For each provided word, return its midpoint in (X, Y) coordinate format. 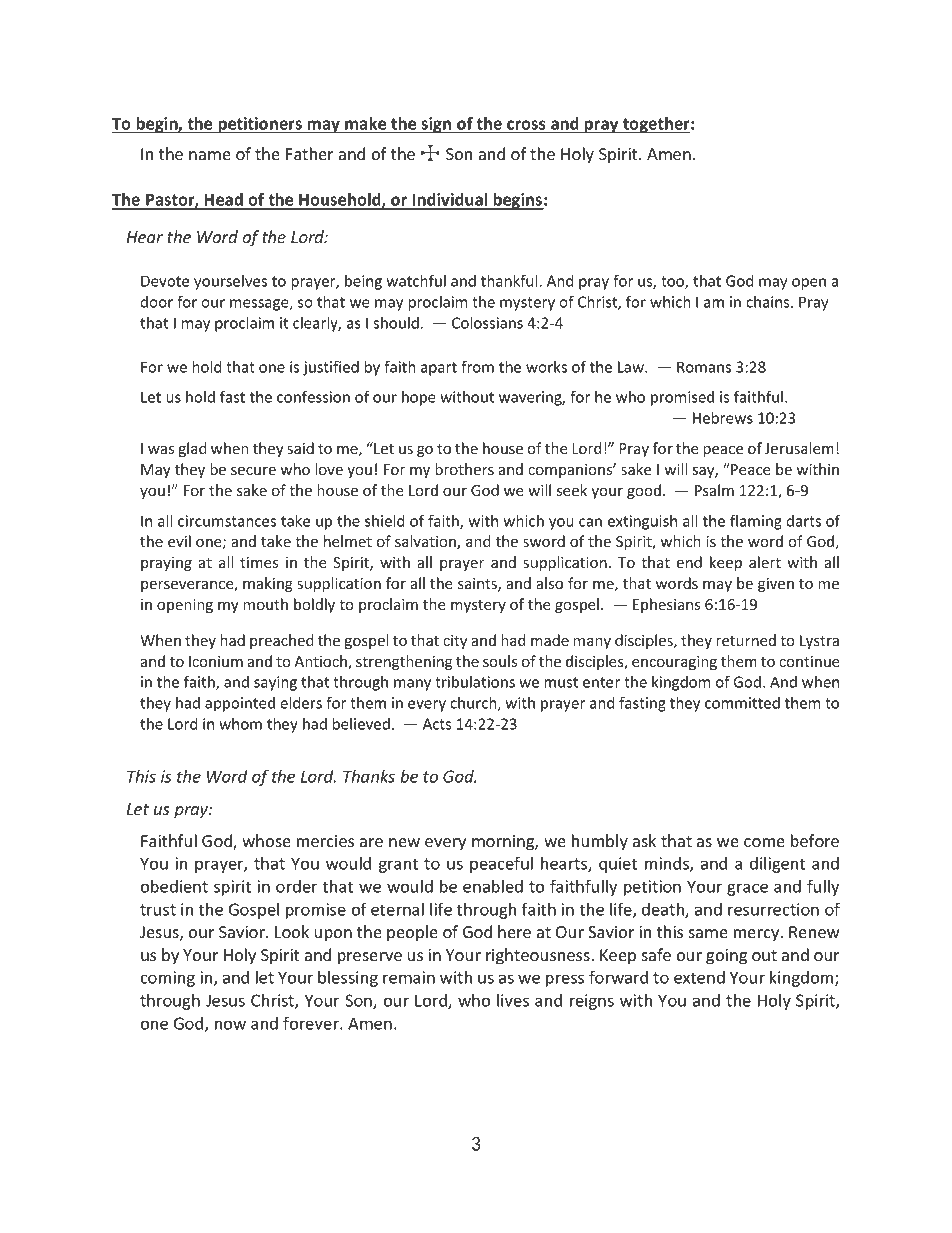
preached (282, 641)
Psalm (714, 490)
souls (500, 661)
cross (526, 125)
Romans (704, 367)
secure (253, 471)
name (210, 155)
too (673, 282)
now (230, 1025)
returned (746, 640)
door (157, 302)
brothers (464, 469)
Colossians (487, 323)
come (764, 842)
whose (266, 840)
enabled (493, 886)
